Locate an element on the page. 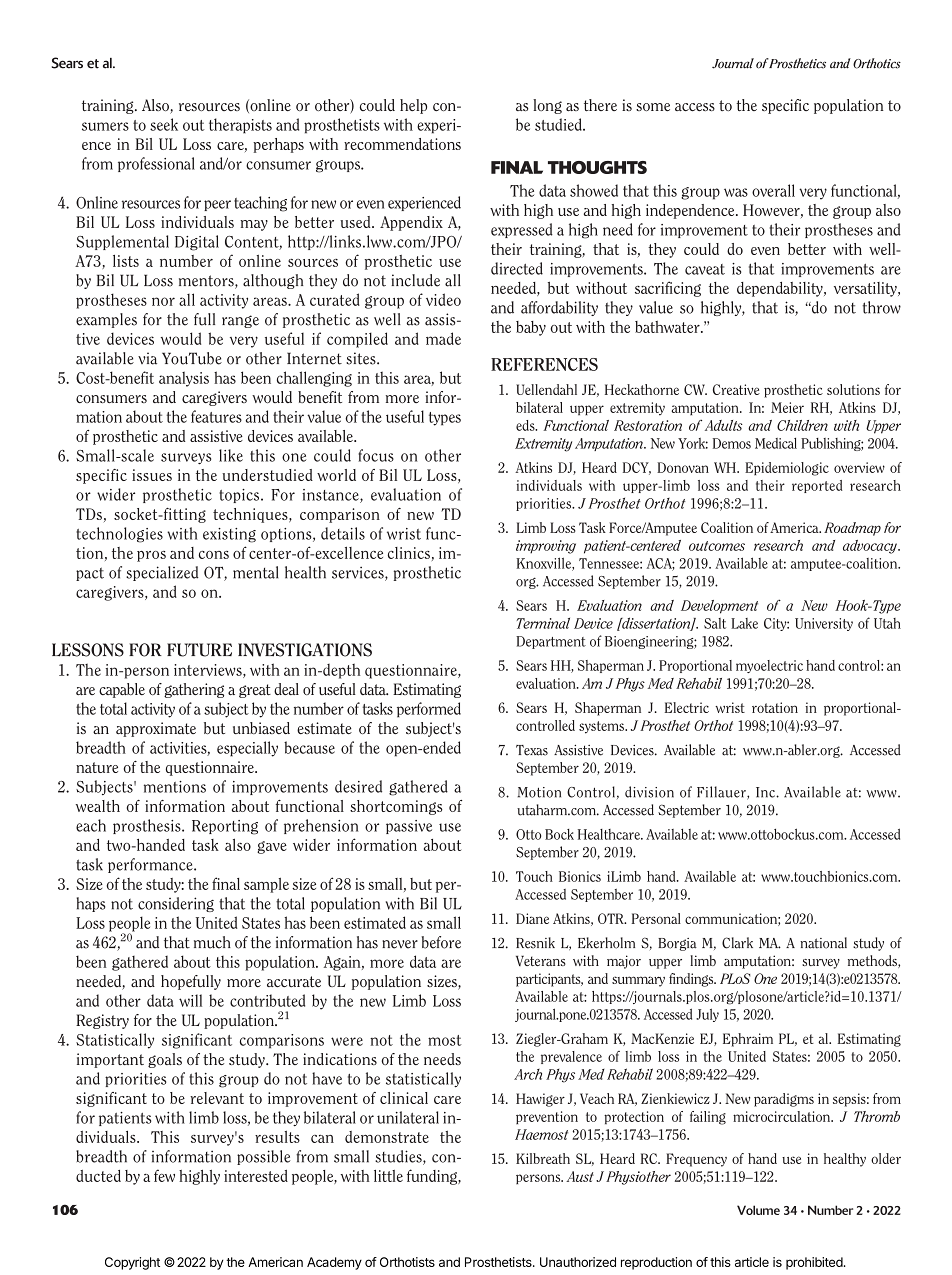 This page has height=1275, width=952. gathering is located at coordinates (194, 690).
